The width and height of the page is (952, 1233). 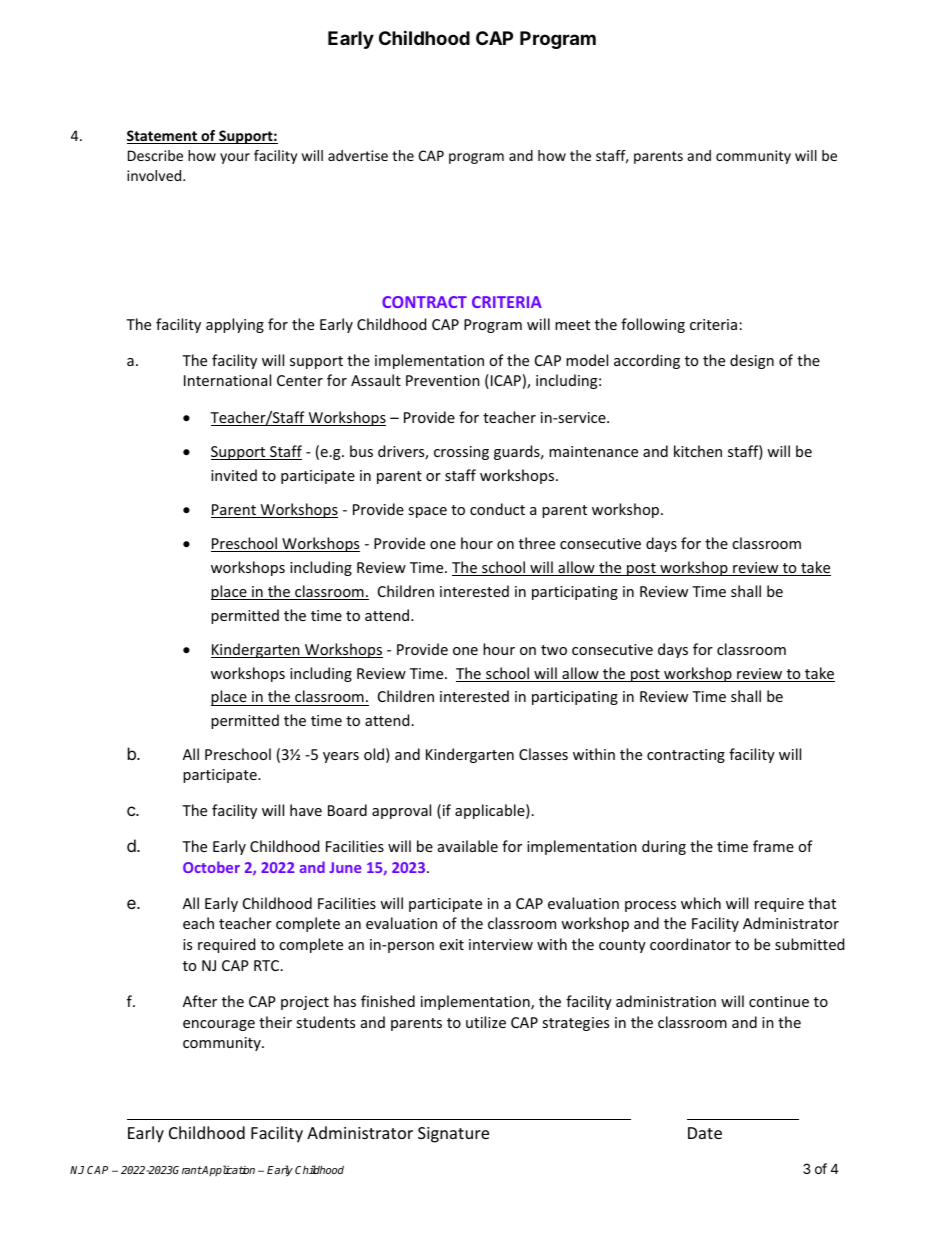 I want to click on years, so click(x=341, y=757).
